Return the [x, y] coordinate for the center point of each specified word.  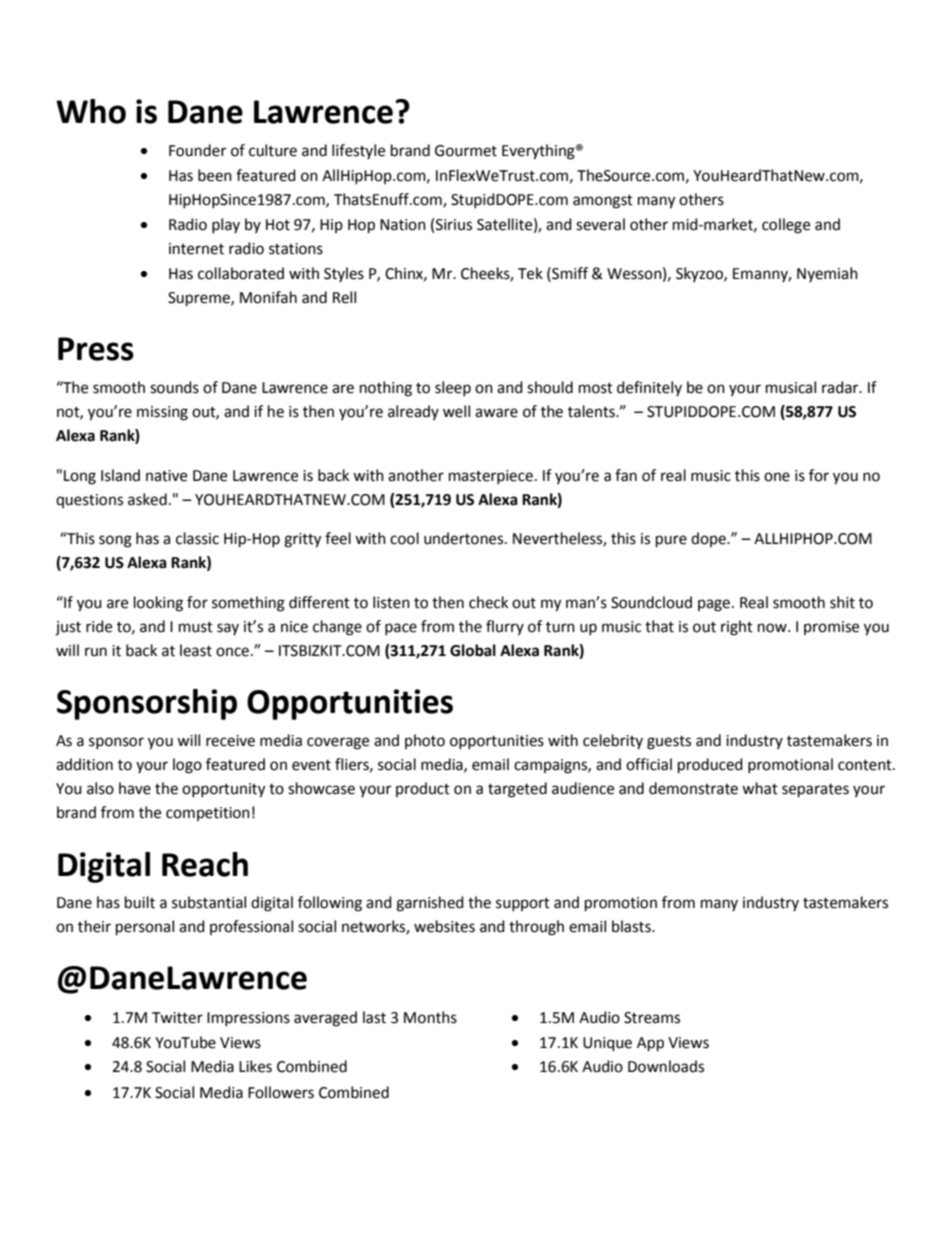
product [423, 789]
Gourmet [466, 151]
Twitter [177, 1018]
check [488, 602]
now [773, 628]
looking [158, 604]
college [786, 226]
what [760, 788]
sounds [174, 387]
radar [841, 387]
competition [208, 814]
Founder [197, 150]
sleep [453, 388]
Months [430, 1017]
